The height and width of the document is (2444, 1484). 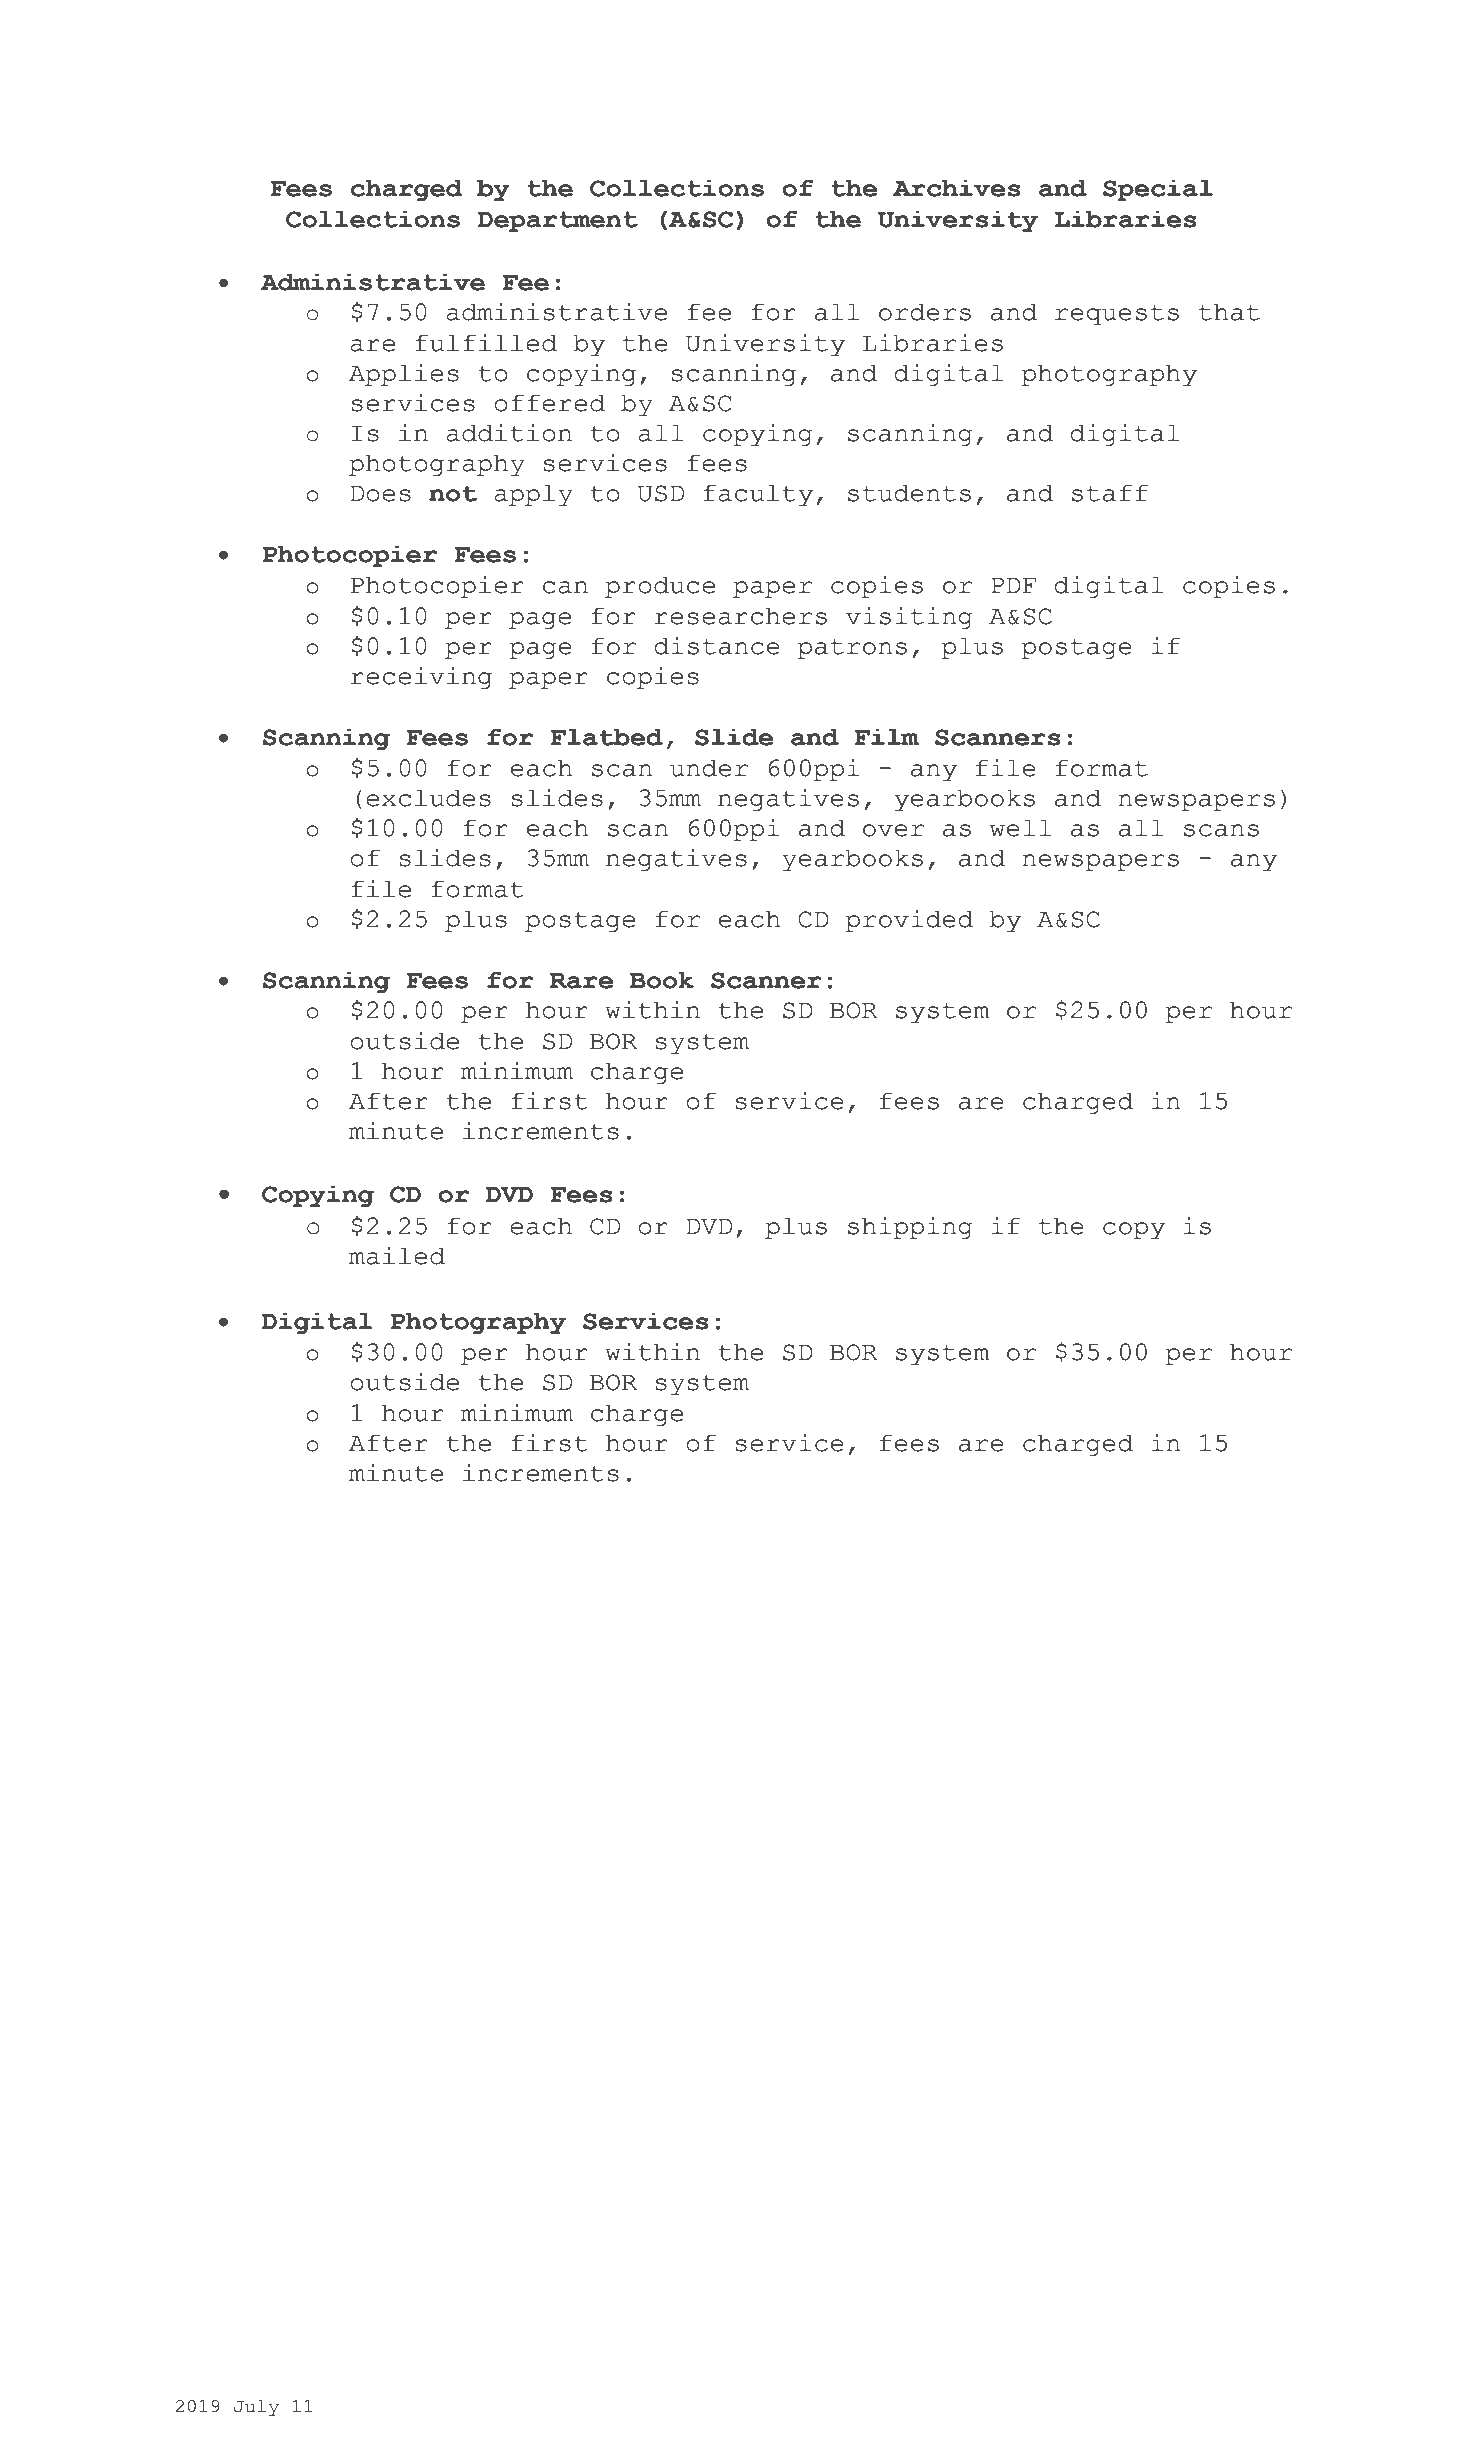 I want to click on Rare, so click(x=581, y=981).
